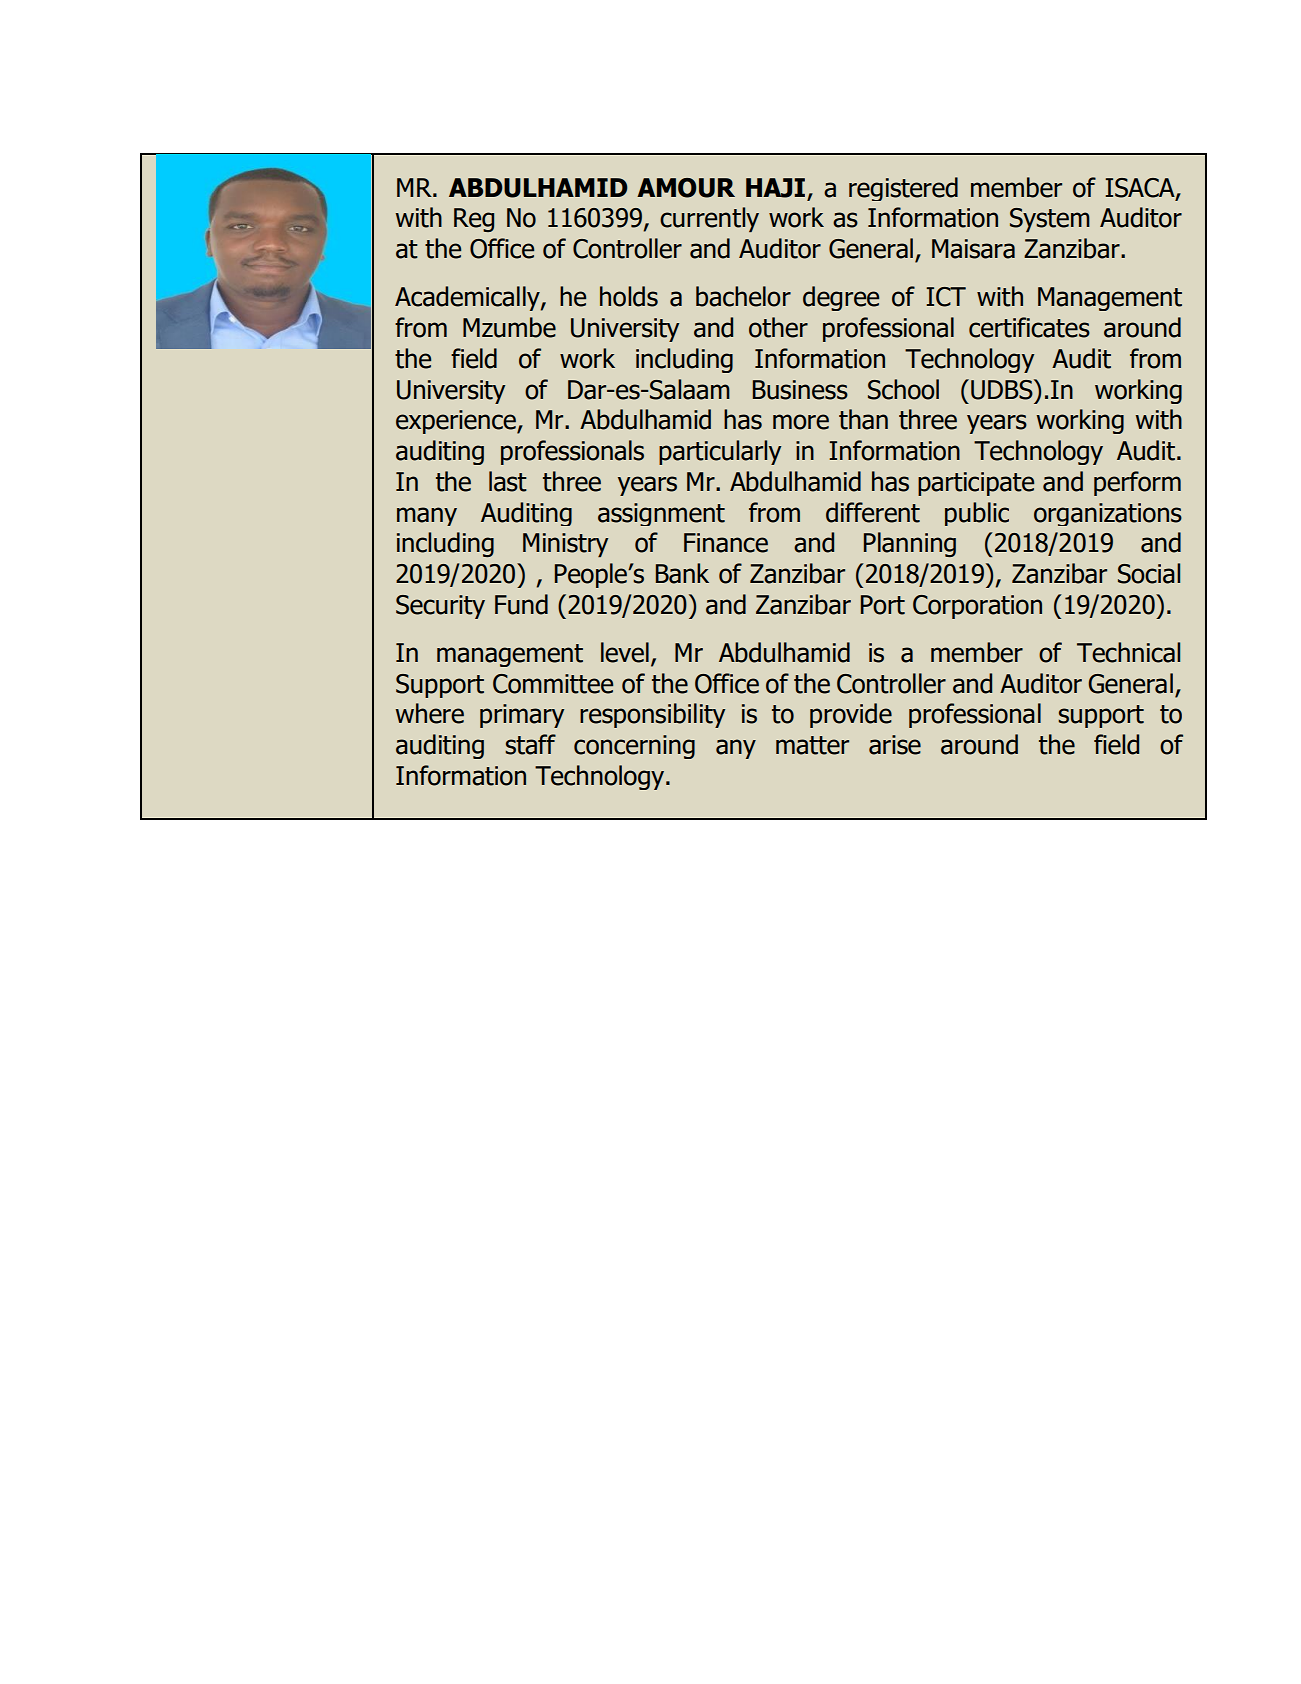 The height and width of the document is (1684, 1301). I want to click on certificates, so click(1029, 327).
